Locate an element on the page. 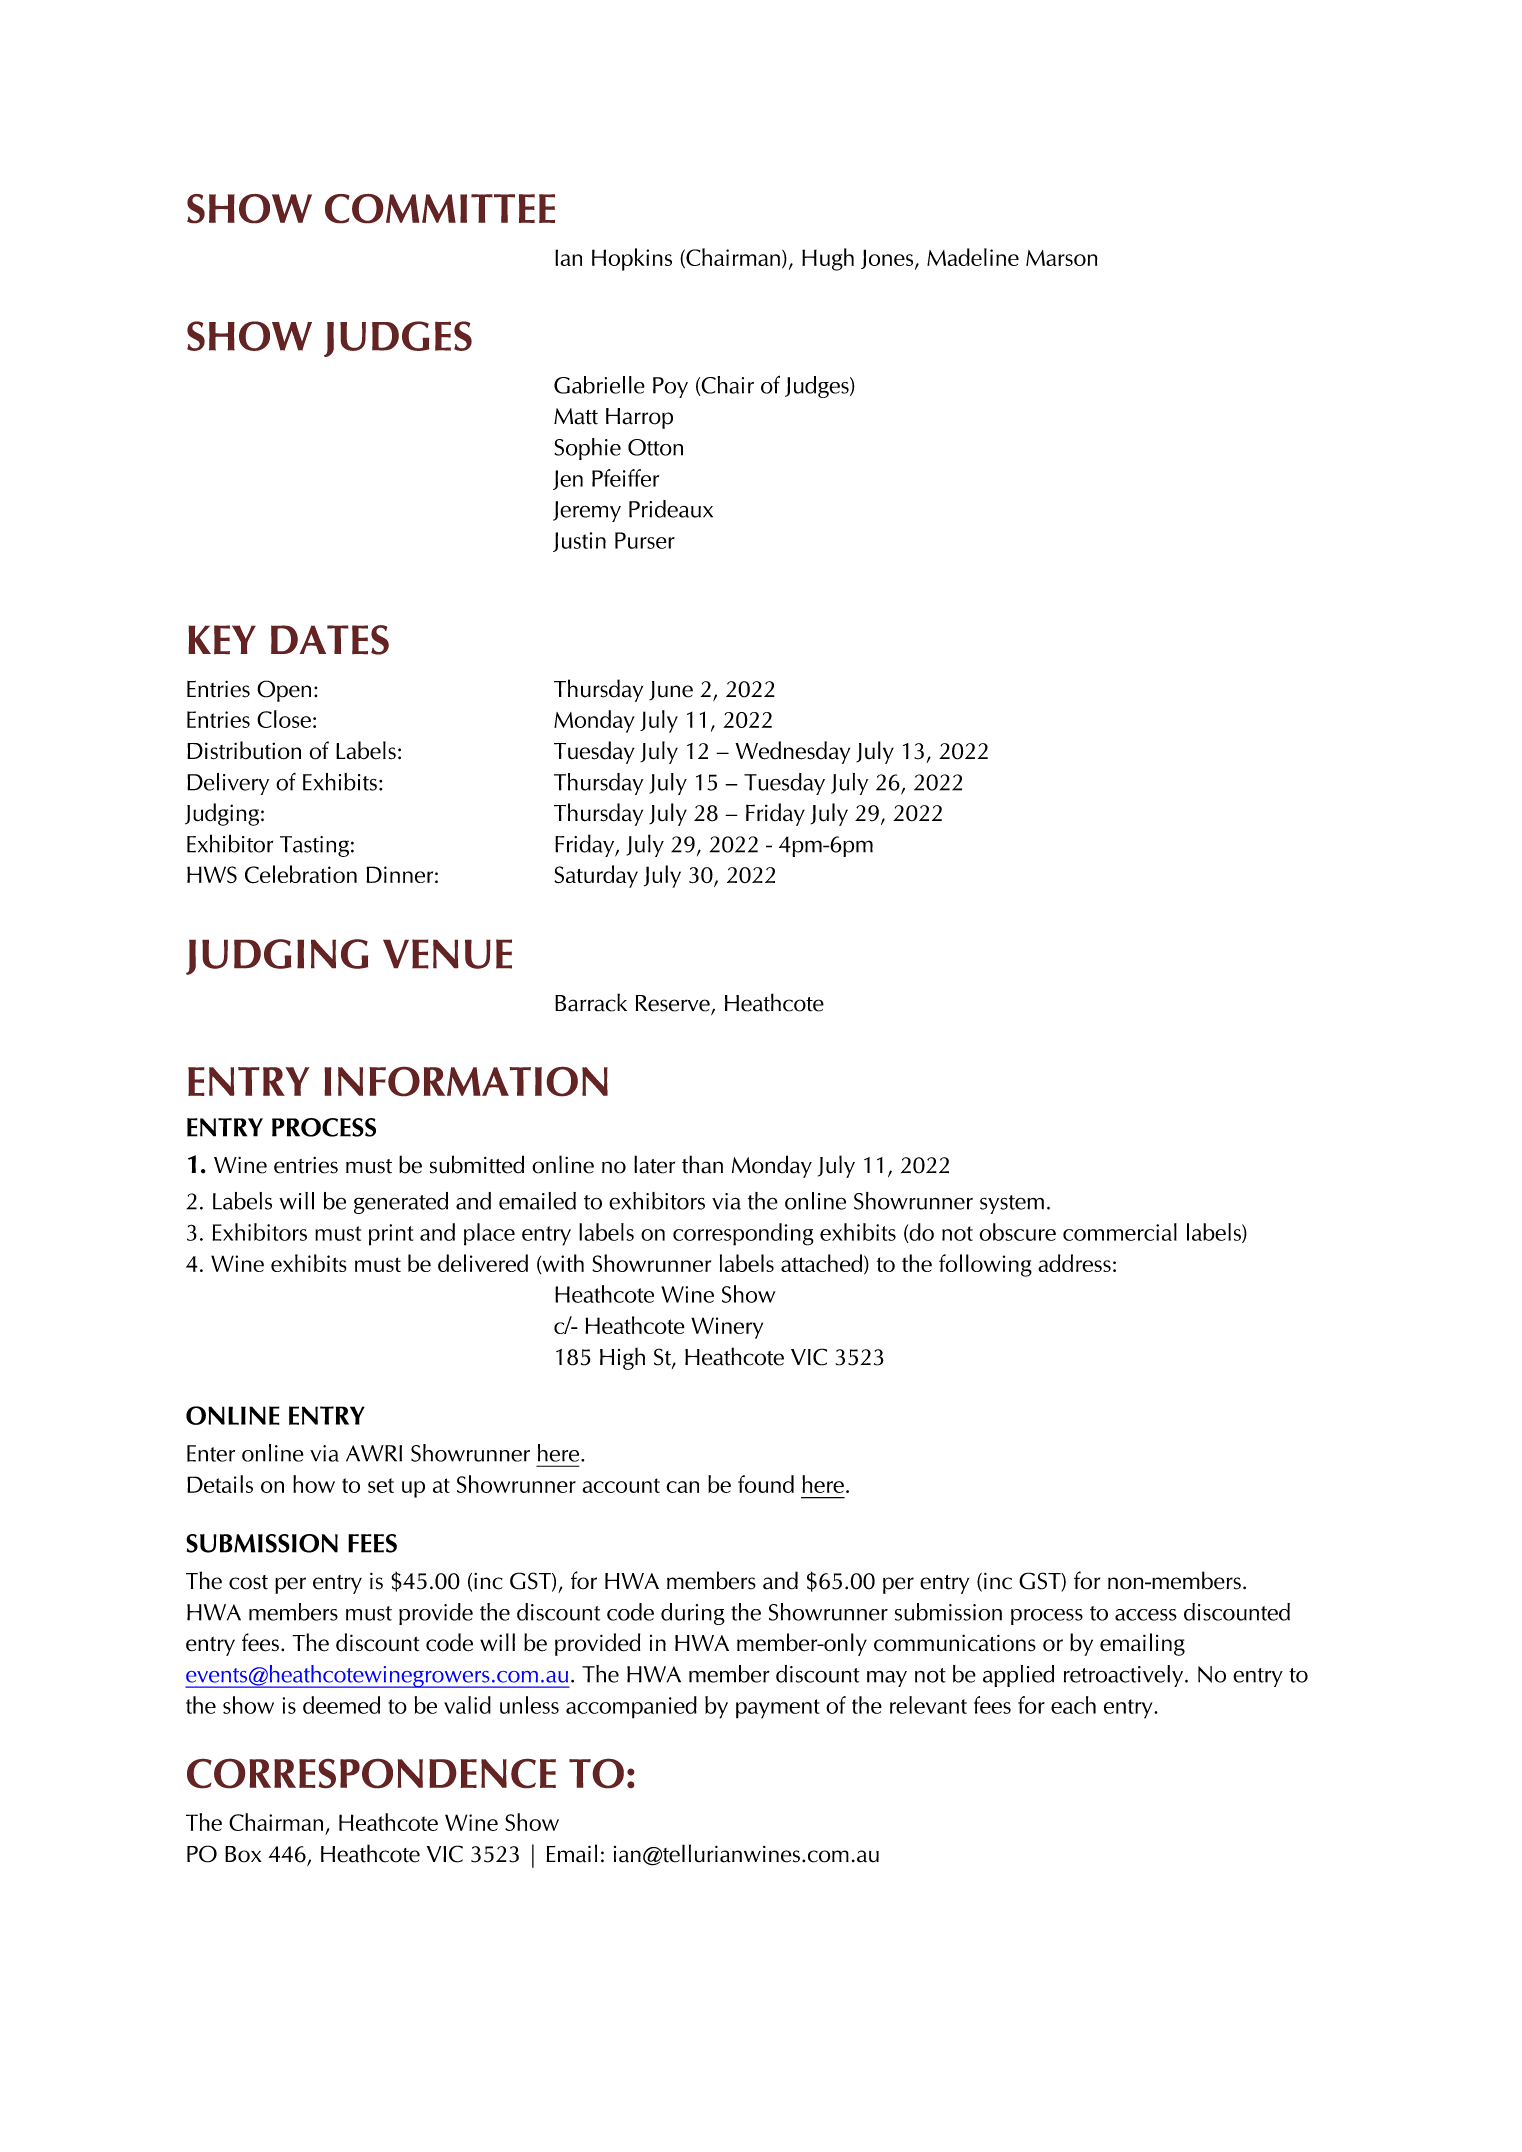 This image has height=2152, width=1522. Madeline is located at coordinates (973, 257).
